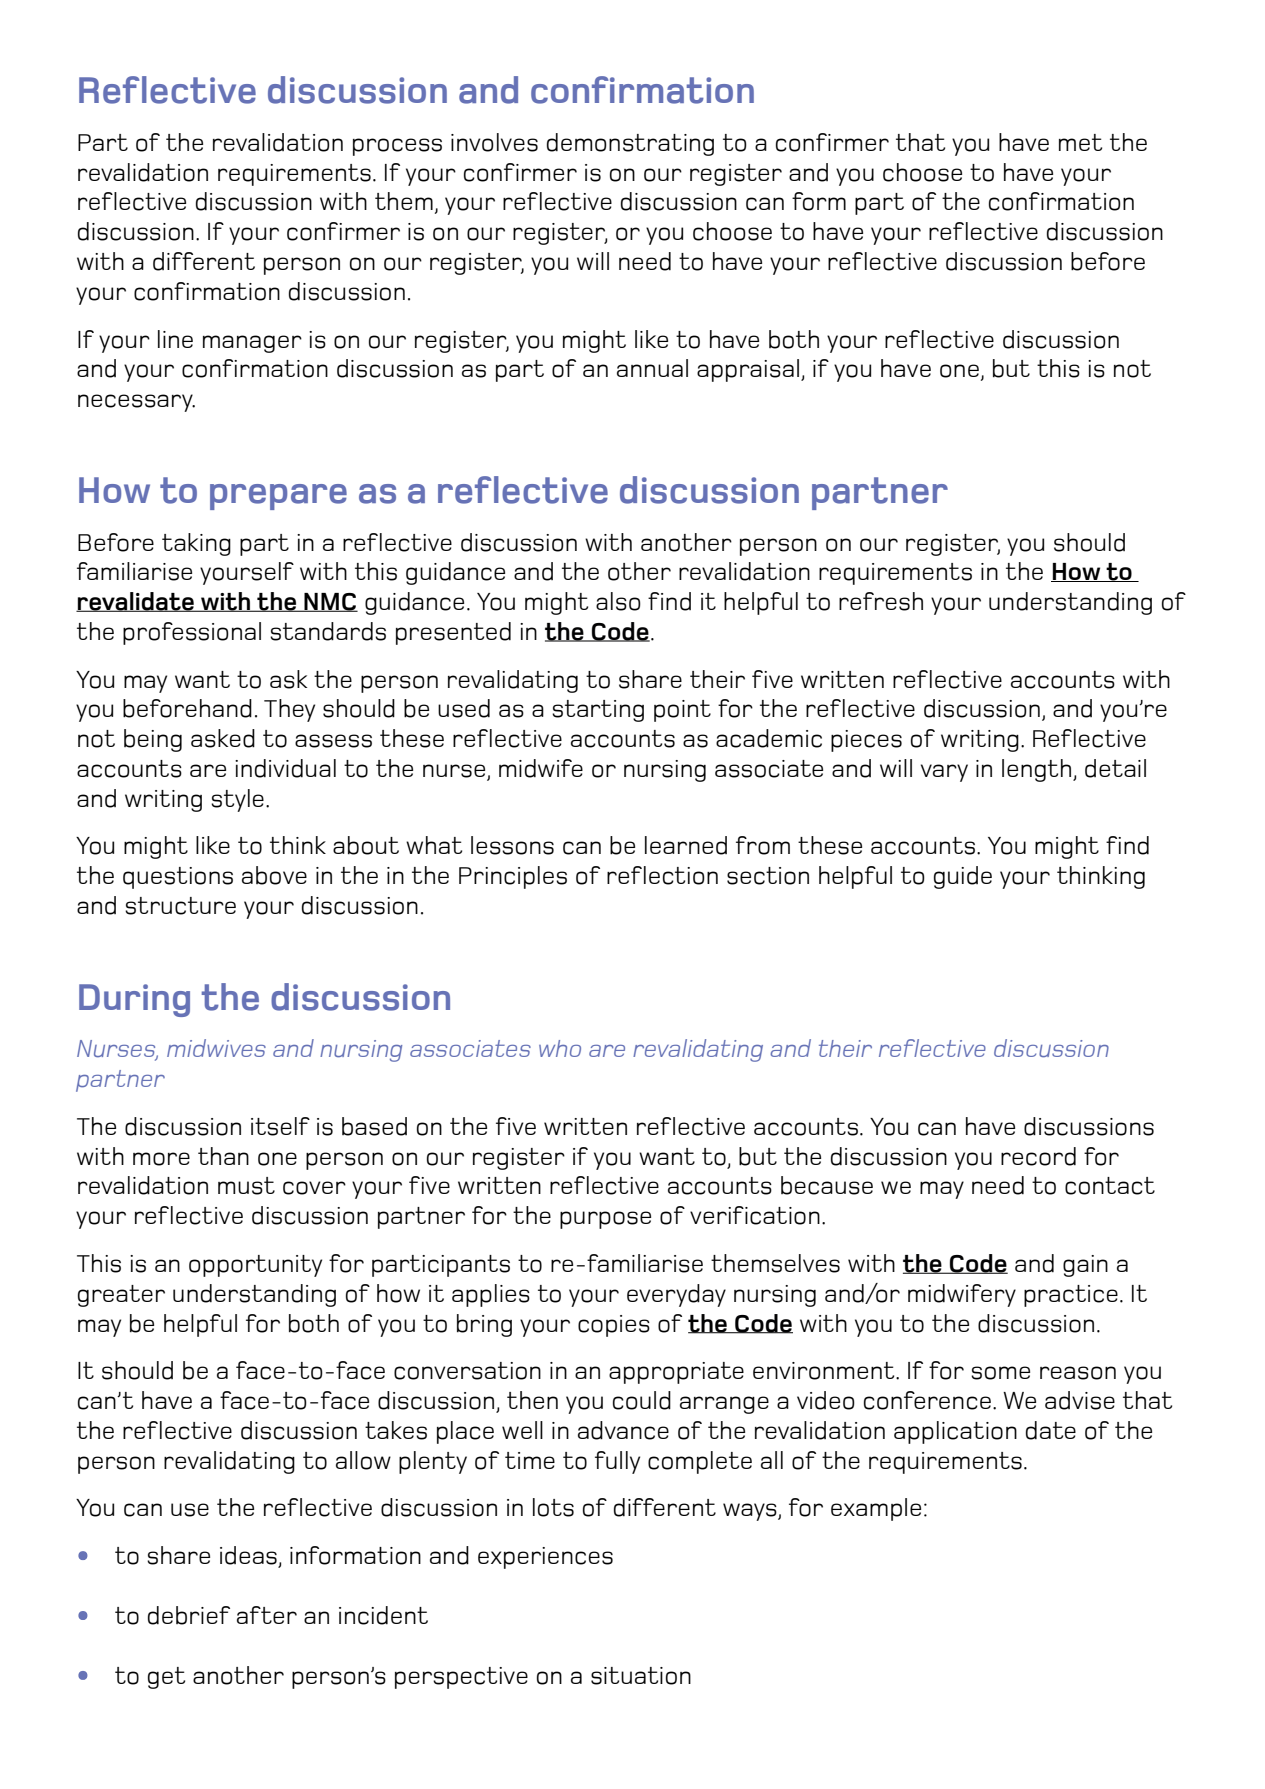 Image resolution: width=1265 pixels, height=1789 pixels. What do you see at coordinates (274, 875) in the document?
I see `above` at bounding box center [274, 875].
